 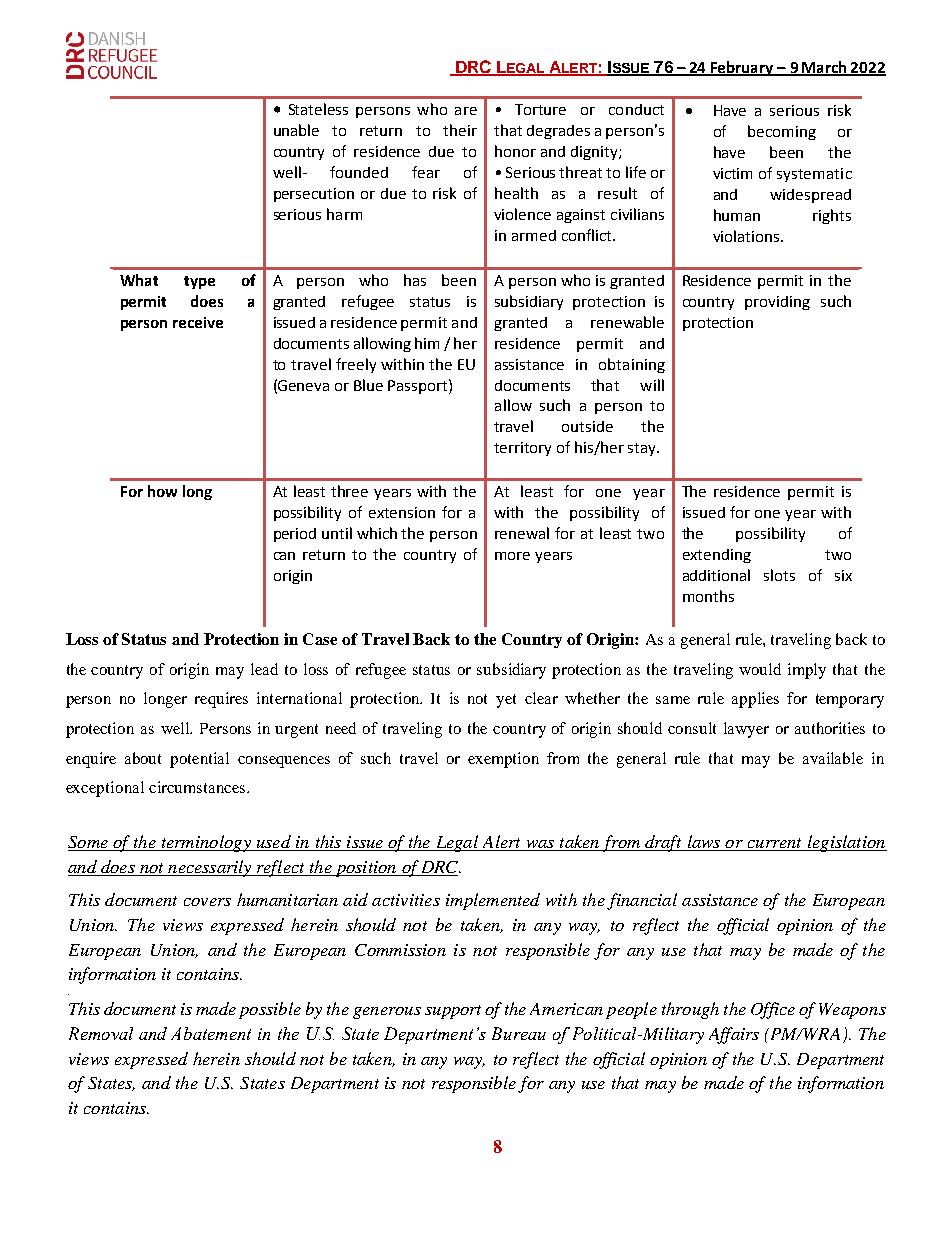 What do you see at coordinates (522, 449) in the image?
I see `territory` at bounding box center [522, 449].
